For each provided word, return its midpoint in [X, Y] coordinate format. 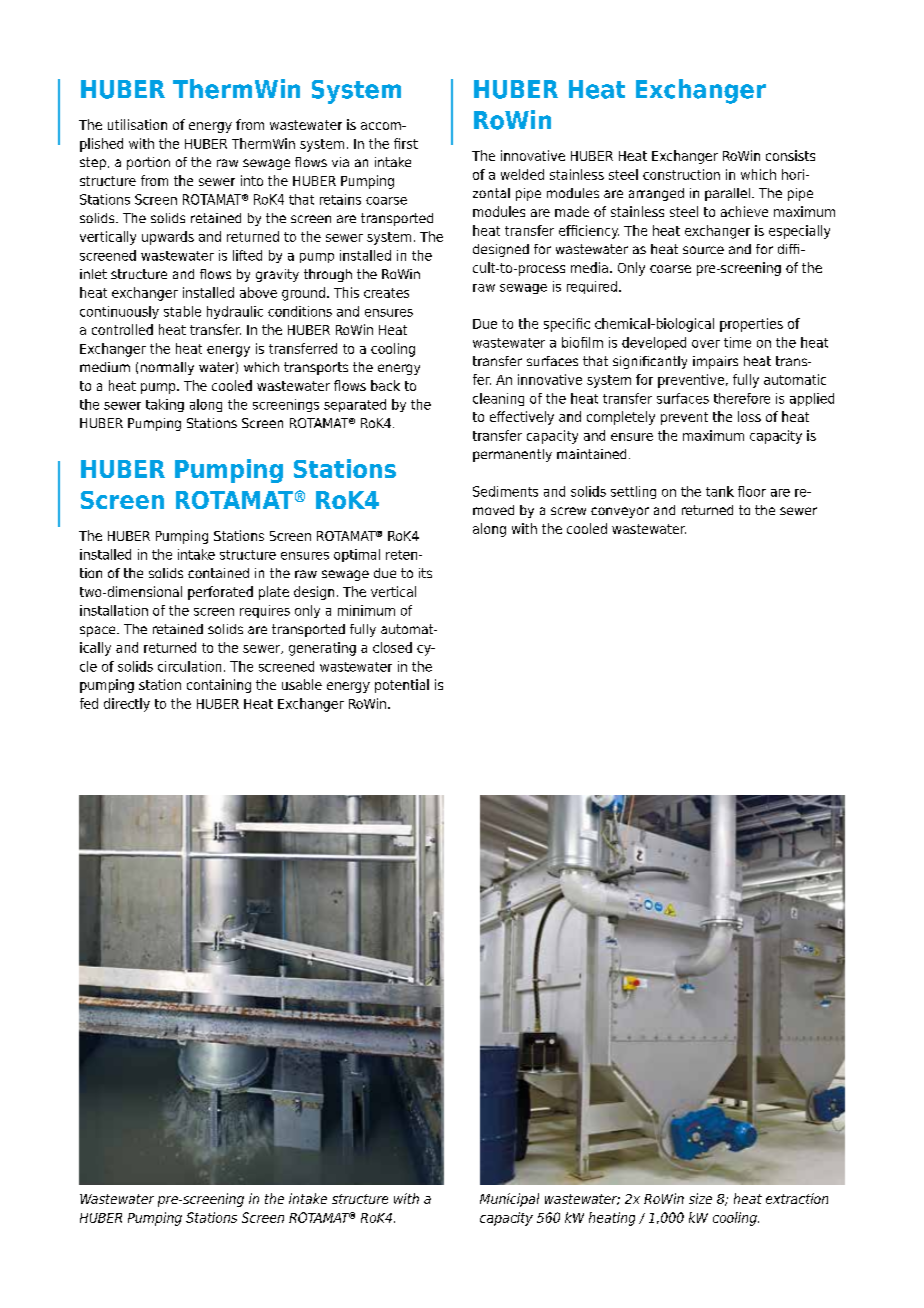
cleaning [498, 399]
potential [402, 686]
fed [89, 703]
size [700, 1198]
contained [218, 573]
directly [127, 705]
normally [167, 368]
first [406, 143]
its [425, 573]
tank [720, 491]
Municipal [509, 1200]
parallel [727, 194]
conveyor [620, 512]
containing [219, 686]
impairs [715, 362]
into [252, 180]
